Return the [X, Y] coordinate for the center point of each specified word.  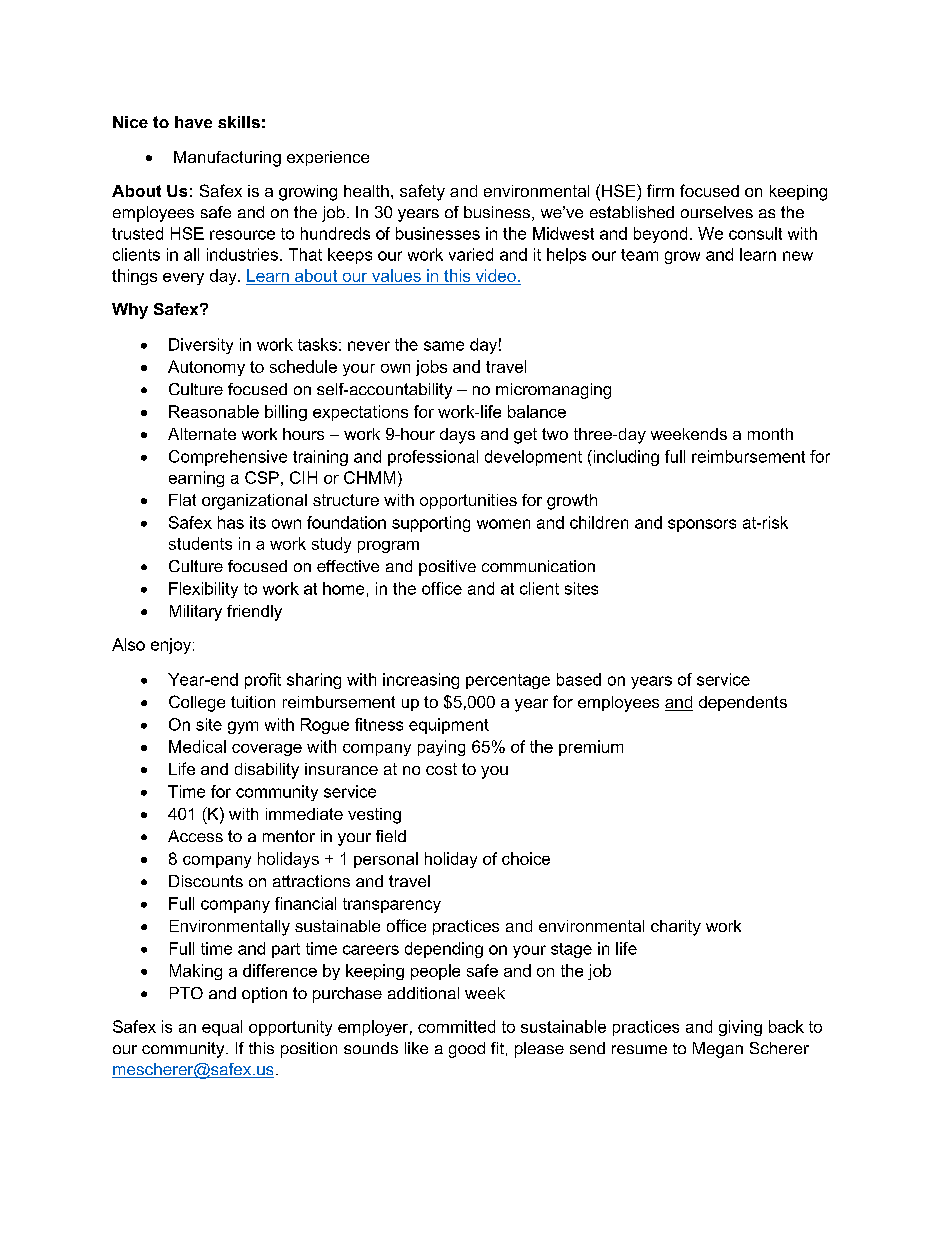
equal [222, 1028]
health [366, 191]
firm [660, 190]
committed [456, 1026]
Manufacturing [227, 159]
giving [740, 1028]
